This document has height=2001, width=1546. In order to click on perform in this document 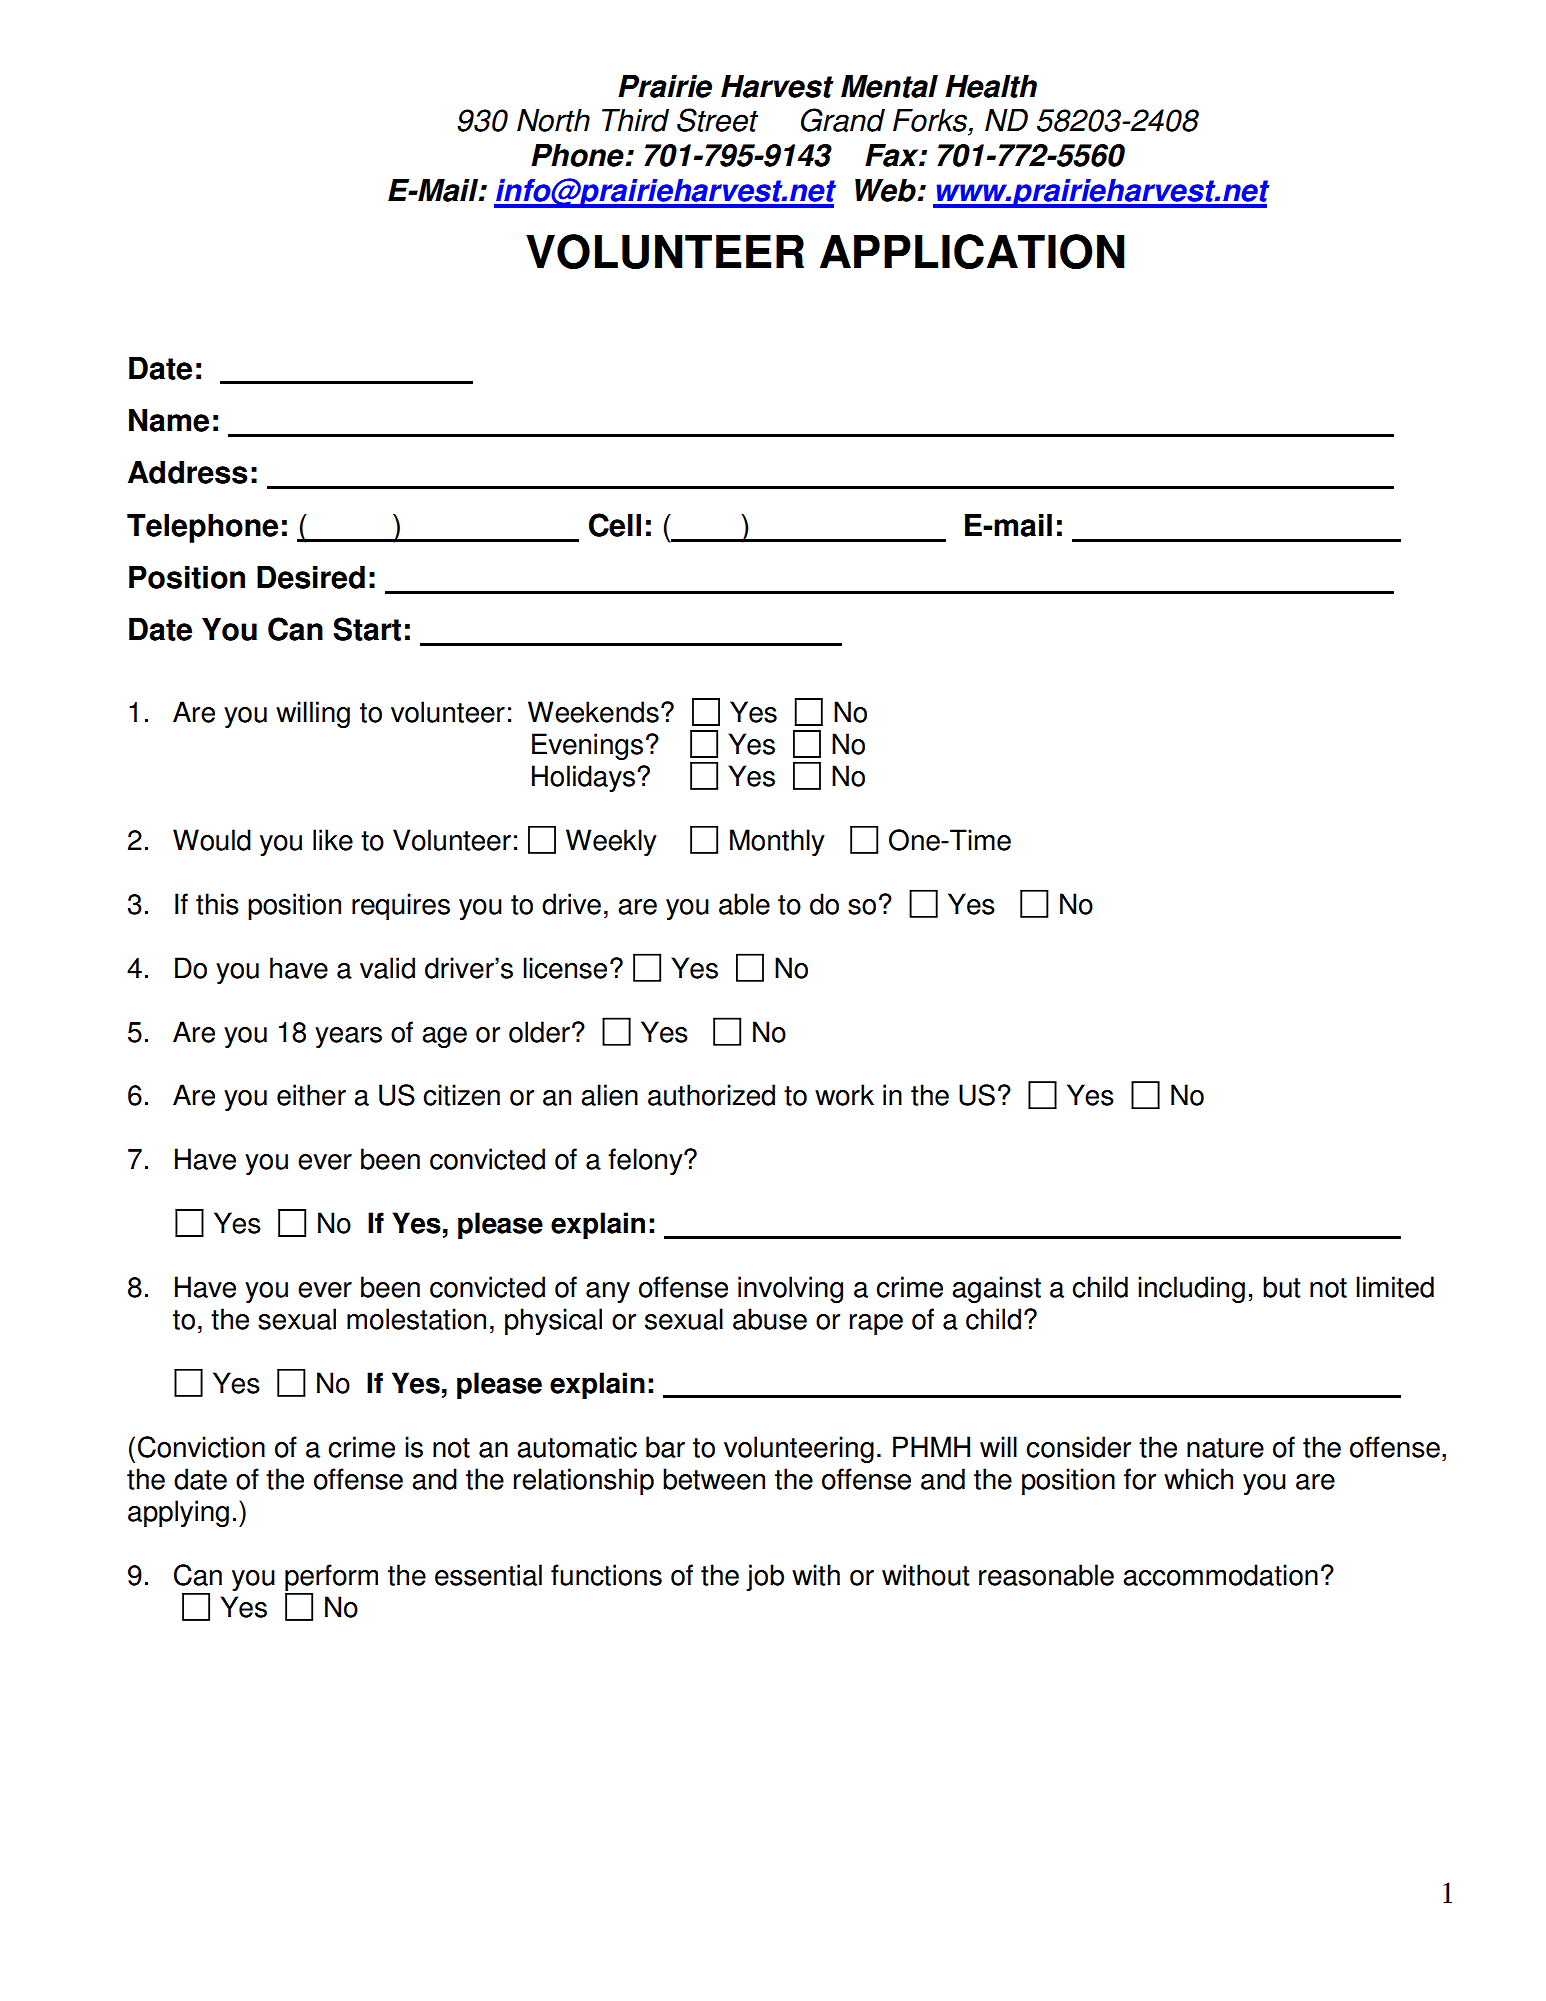, I will do `click(331, 1577)`.
